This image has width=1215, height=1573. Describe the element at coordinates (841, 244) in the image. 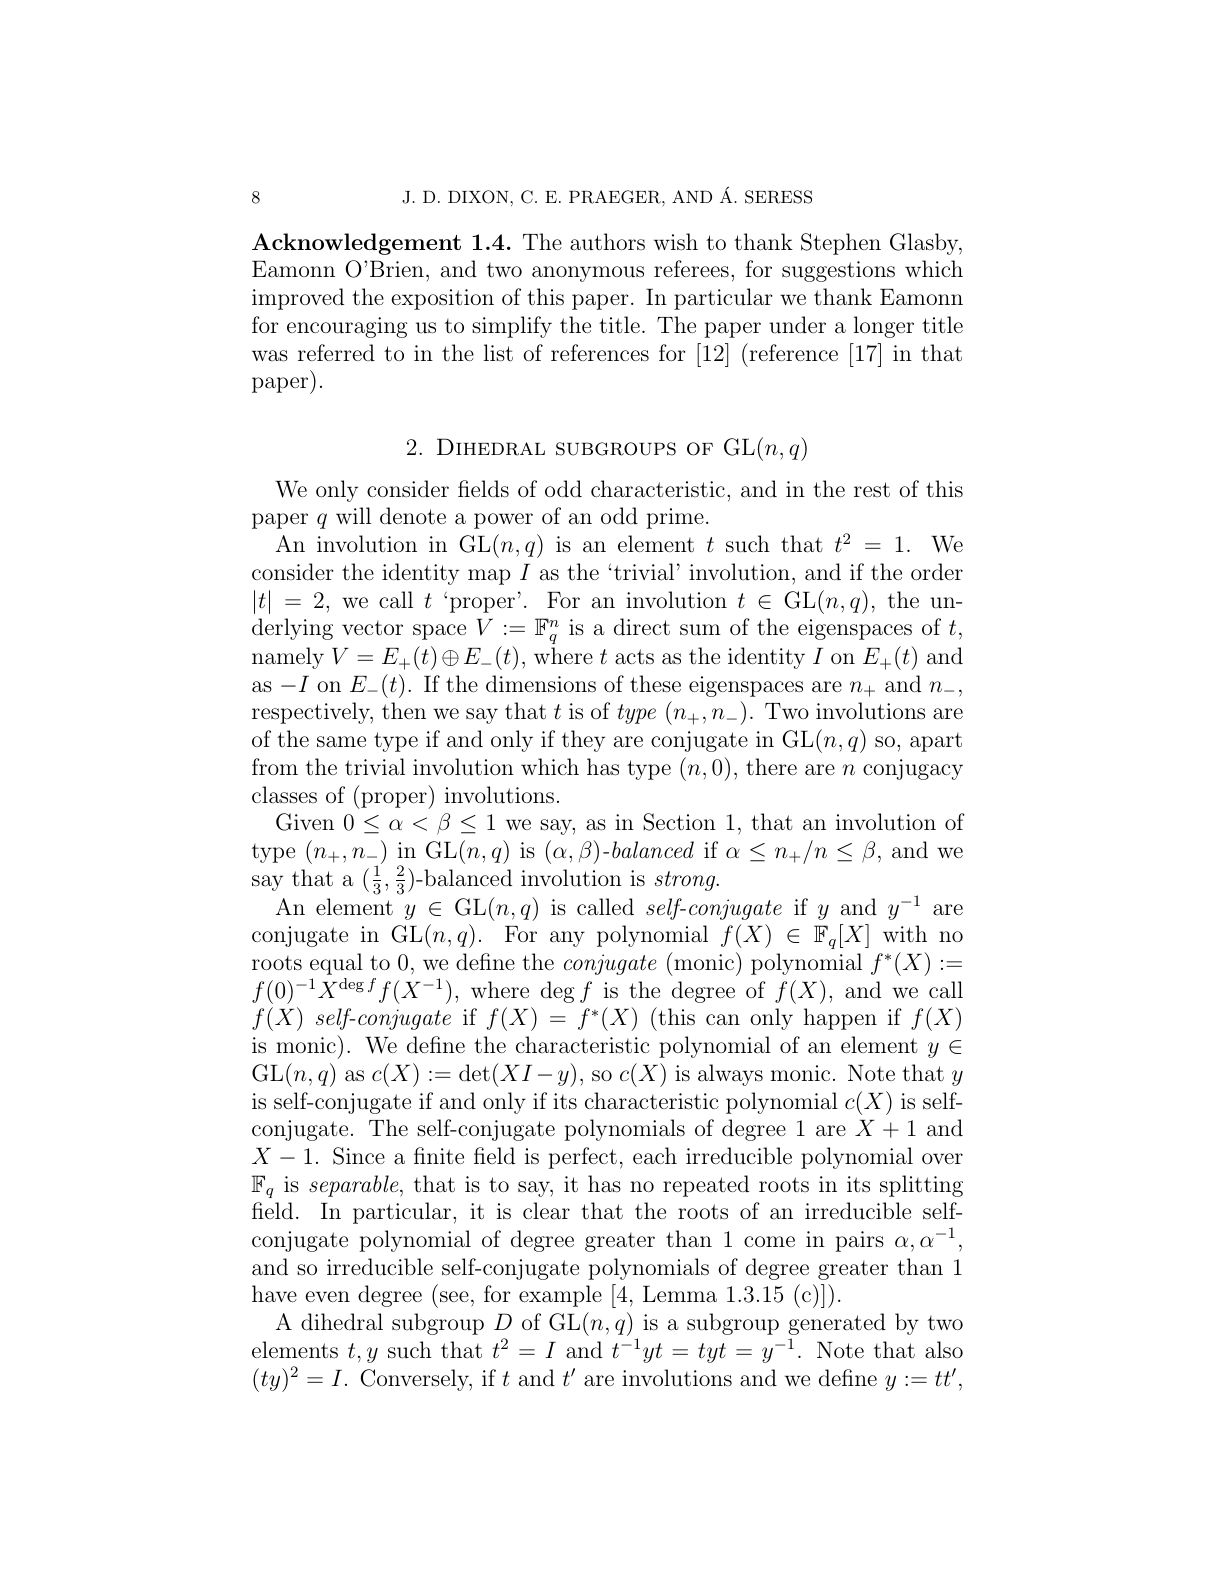

I see `Stephen` at that location.
